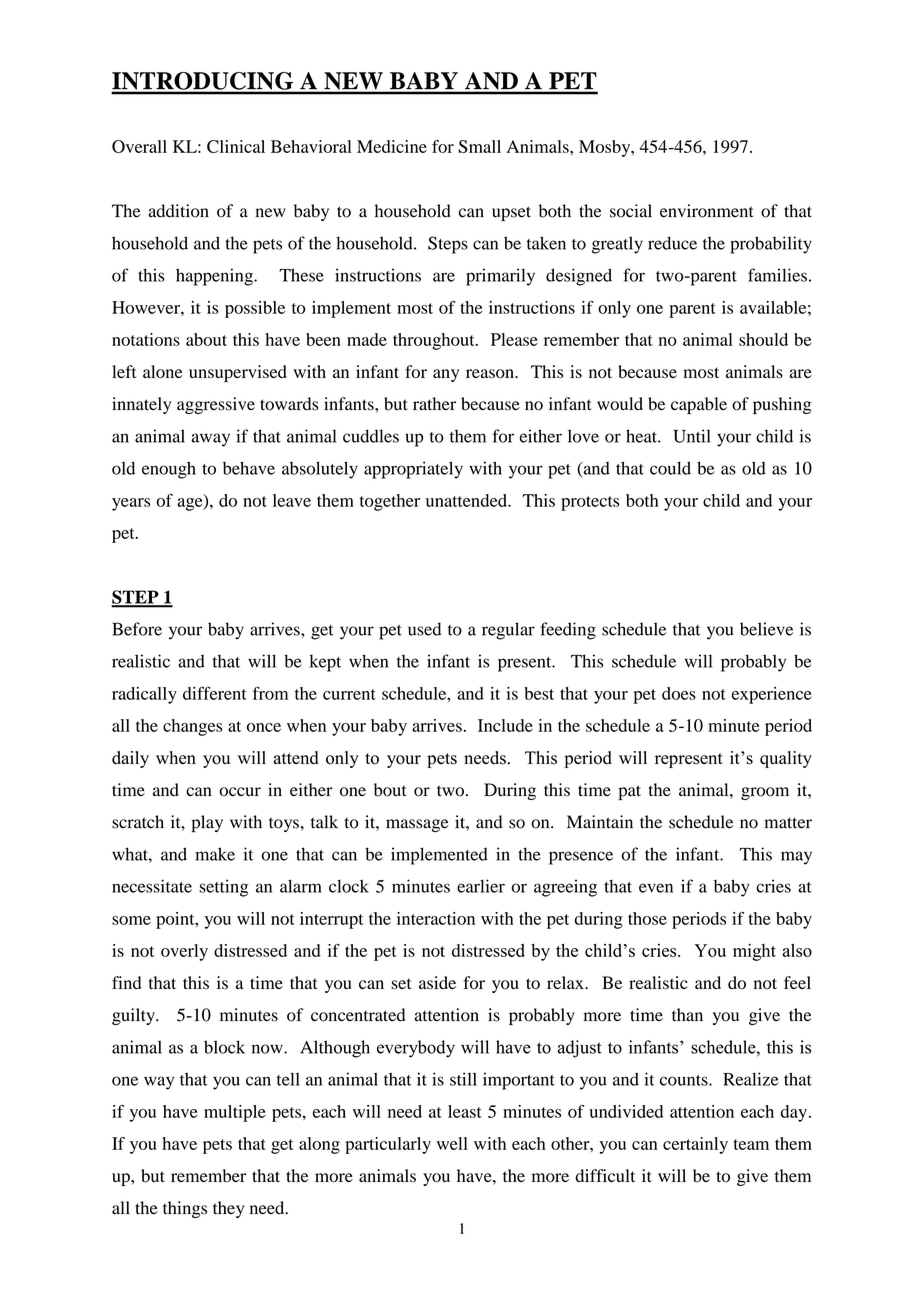  Describe the element at coordinates (452, 1143) in the screenshot. I see `well` at that location.
